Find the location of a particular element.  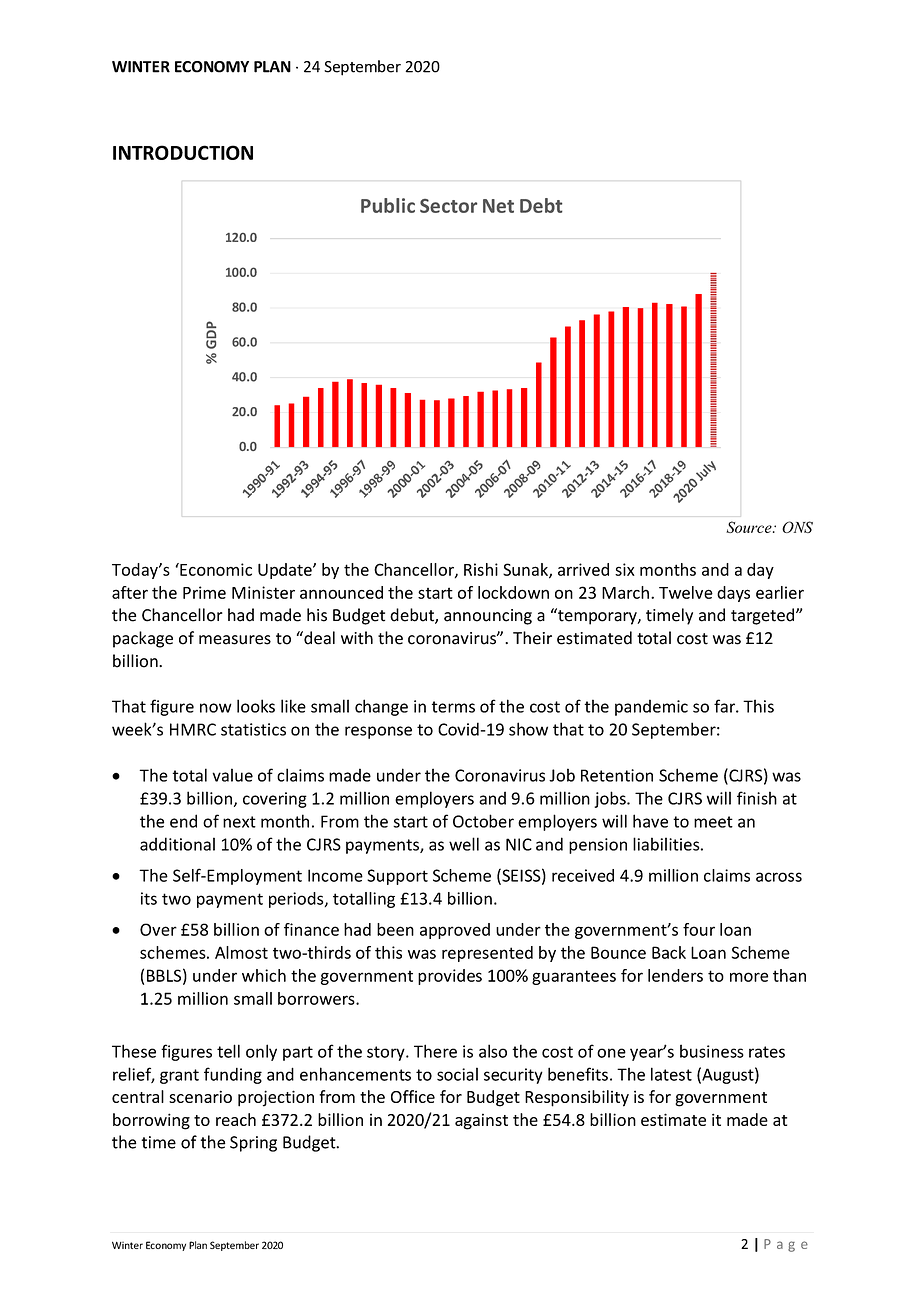

against is located at coordinates (481, 1121).
